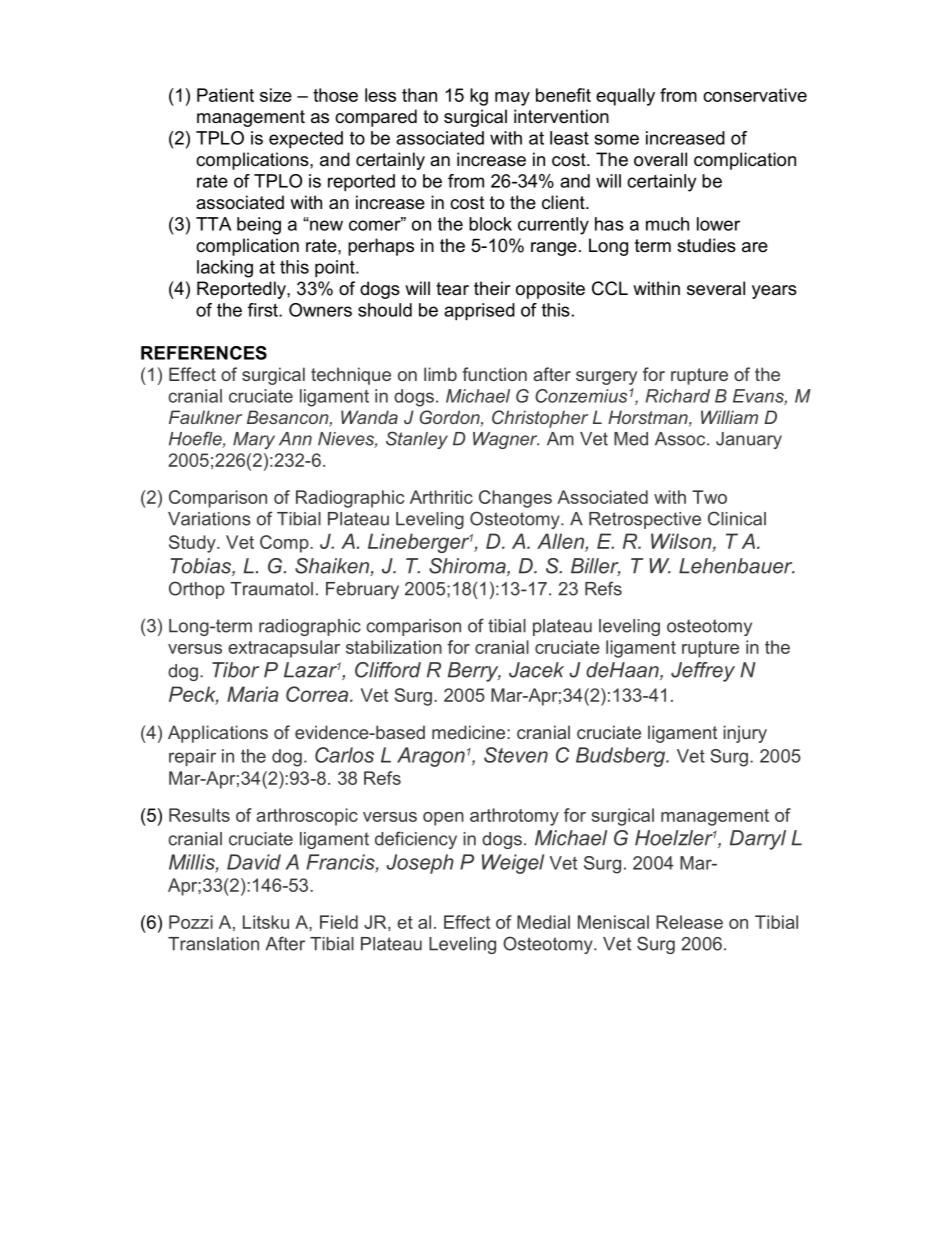  Describe the element at coordinates (205, 417) in the screenshot. I see `Faulkner` at that location.
